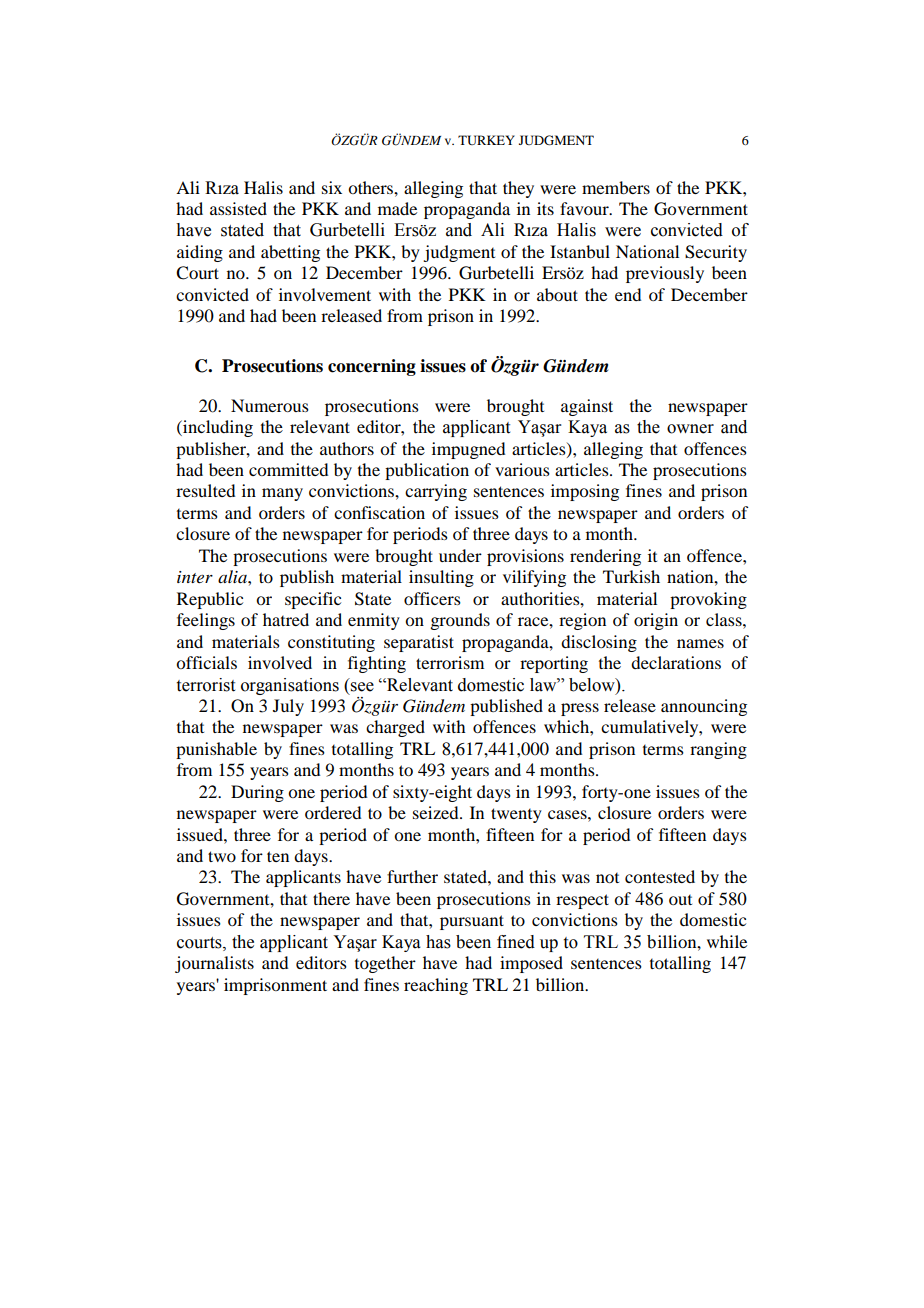 This screenshot has width=924, height=1308. Describe the element at coordinates (270, 405) in the screenshot. I see `Numerous` at that location.
